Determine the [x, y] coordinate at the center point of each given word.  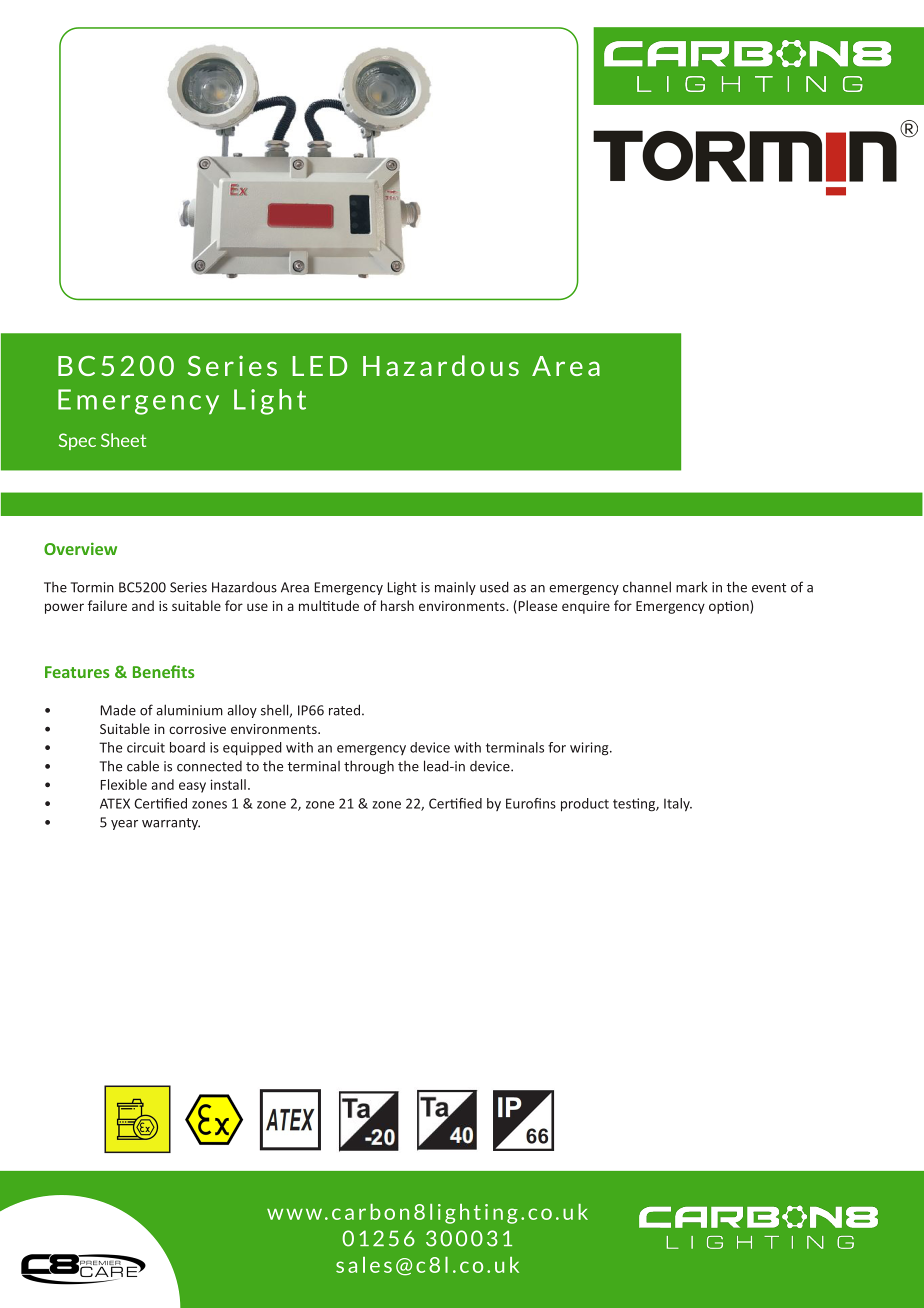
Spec [77, 441]
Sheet [123, 440]
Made [118, 710]
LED [319, 366]
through [369, 767]
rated [344, 710]
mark [691, 587]
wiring [590, 749]
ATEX [115, 803]
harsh [397, 605]
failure [107, 605]
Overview [80, 548]
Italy [678, 805]
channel [647, 587]
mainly [455, 588]
